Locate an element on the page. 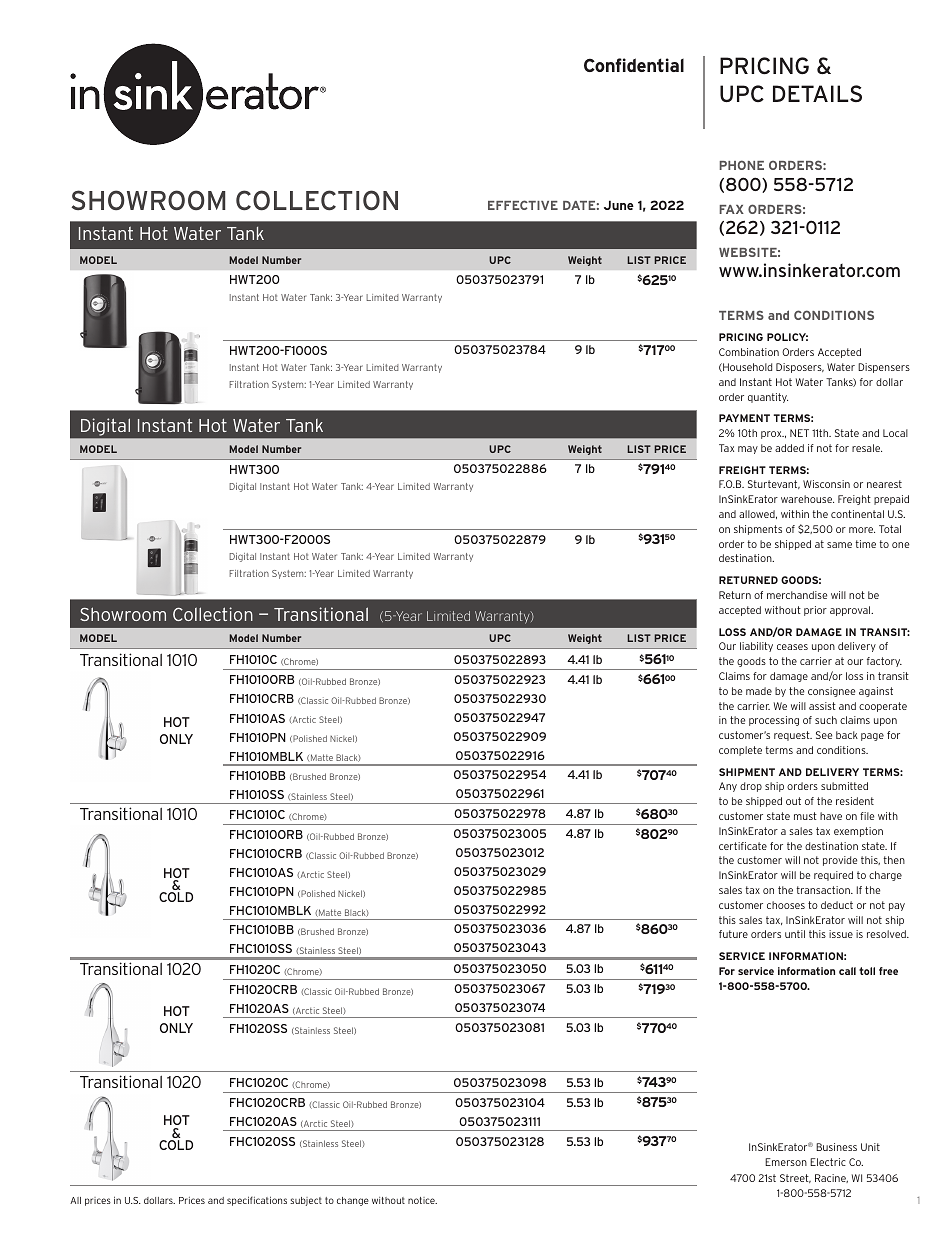 This page has height=1233, width=952. DETAILS is located at coordinates (817, 93).
